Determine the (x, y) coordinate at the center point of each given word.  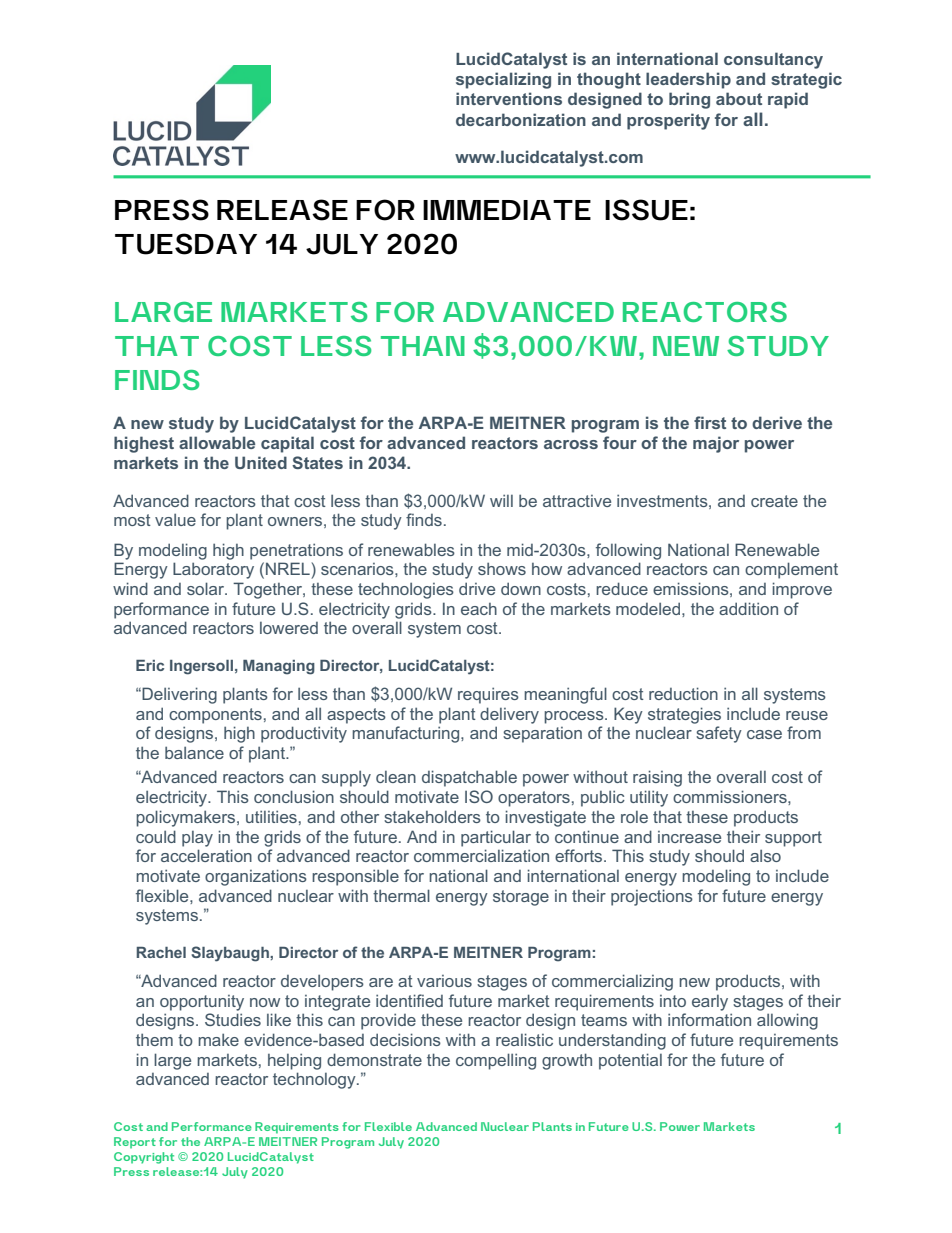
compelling (496, 1061)
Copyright (144, 1158)
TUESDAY (186, 244)
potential (630, 1061)
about (739, 98)
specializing (503, 80)
